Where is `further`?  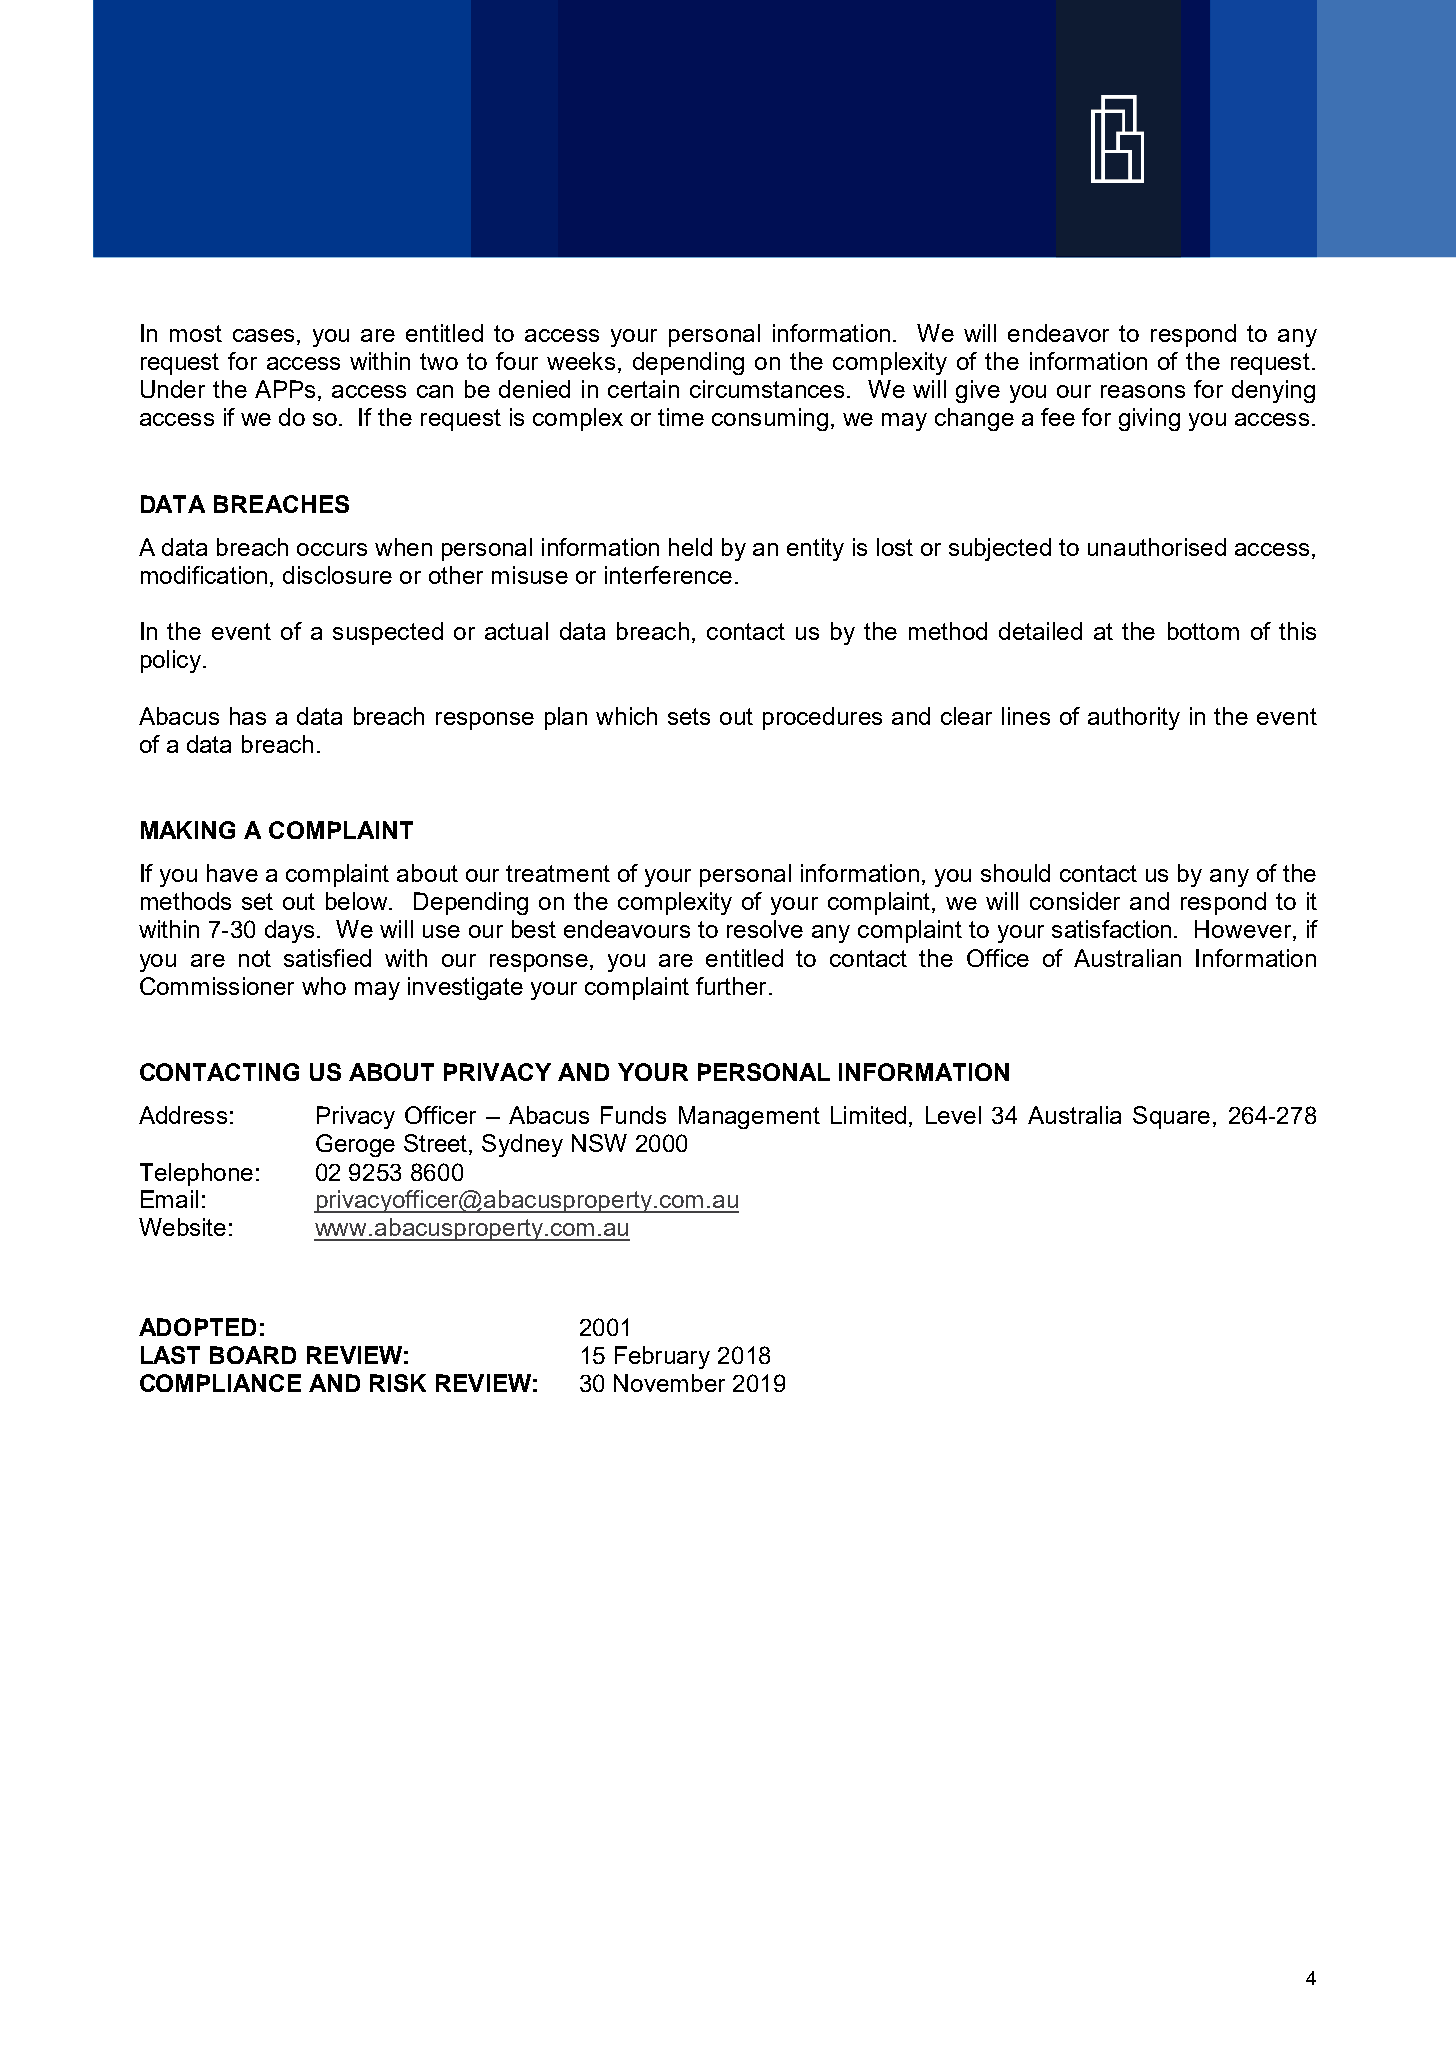
further is located at coordinates (731, 986).
